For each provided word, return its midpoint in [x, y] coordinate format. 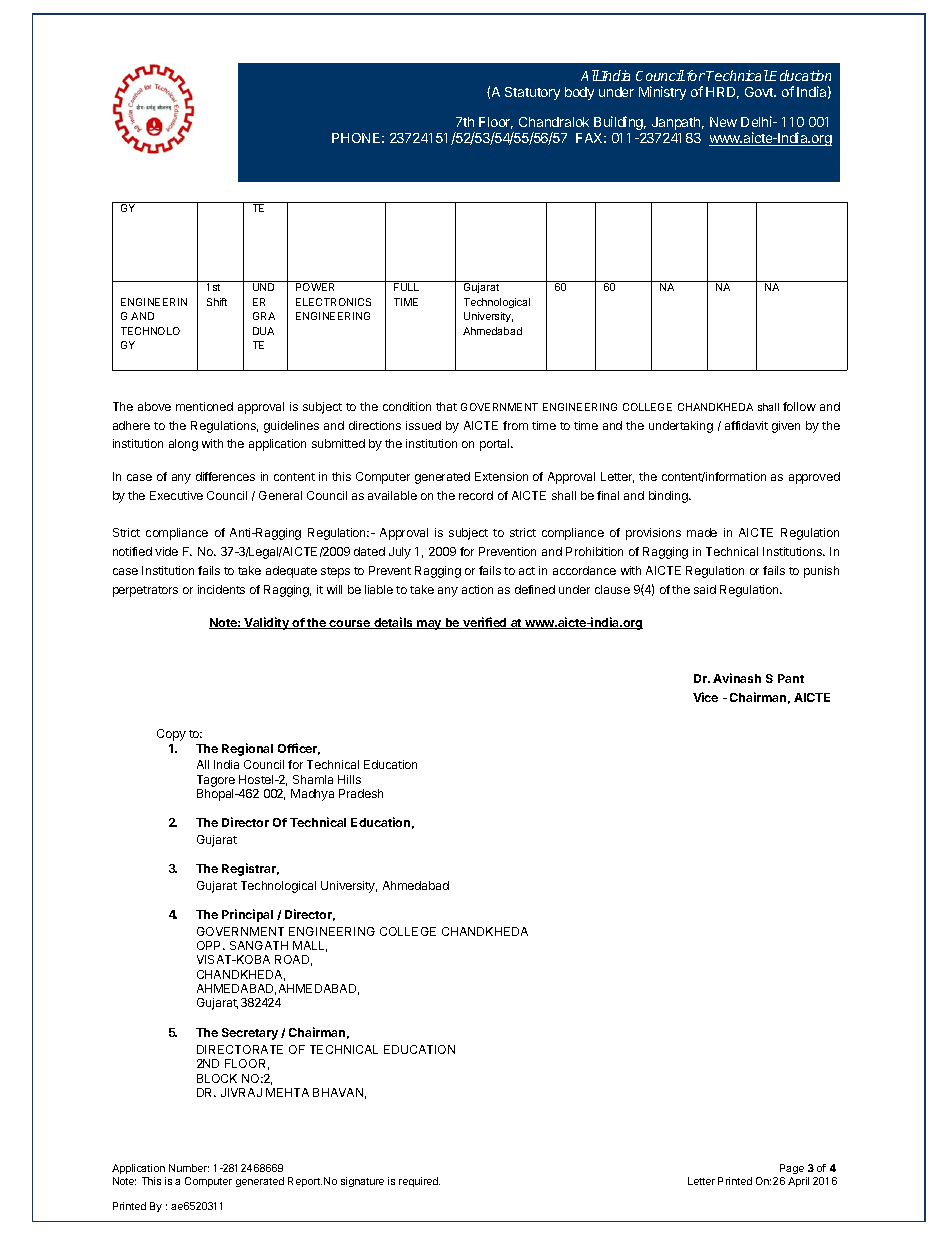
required [419, 1182]
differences [225, 476]
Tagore [216, 781]
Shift [217, 302]
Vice [705, 697]
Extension [501, 476]
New [723, 122]
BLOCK [217, 1078]
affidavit [746, 425]
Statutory [532, 93]
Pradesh [361, 793]
